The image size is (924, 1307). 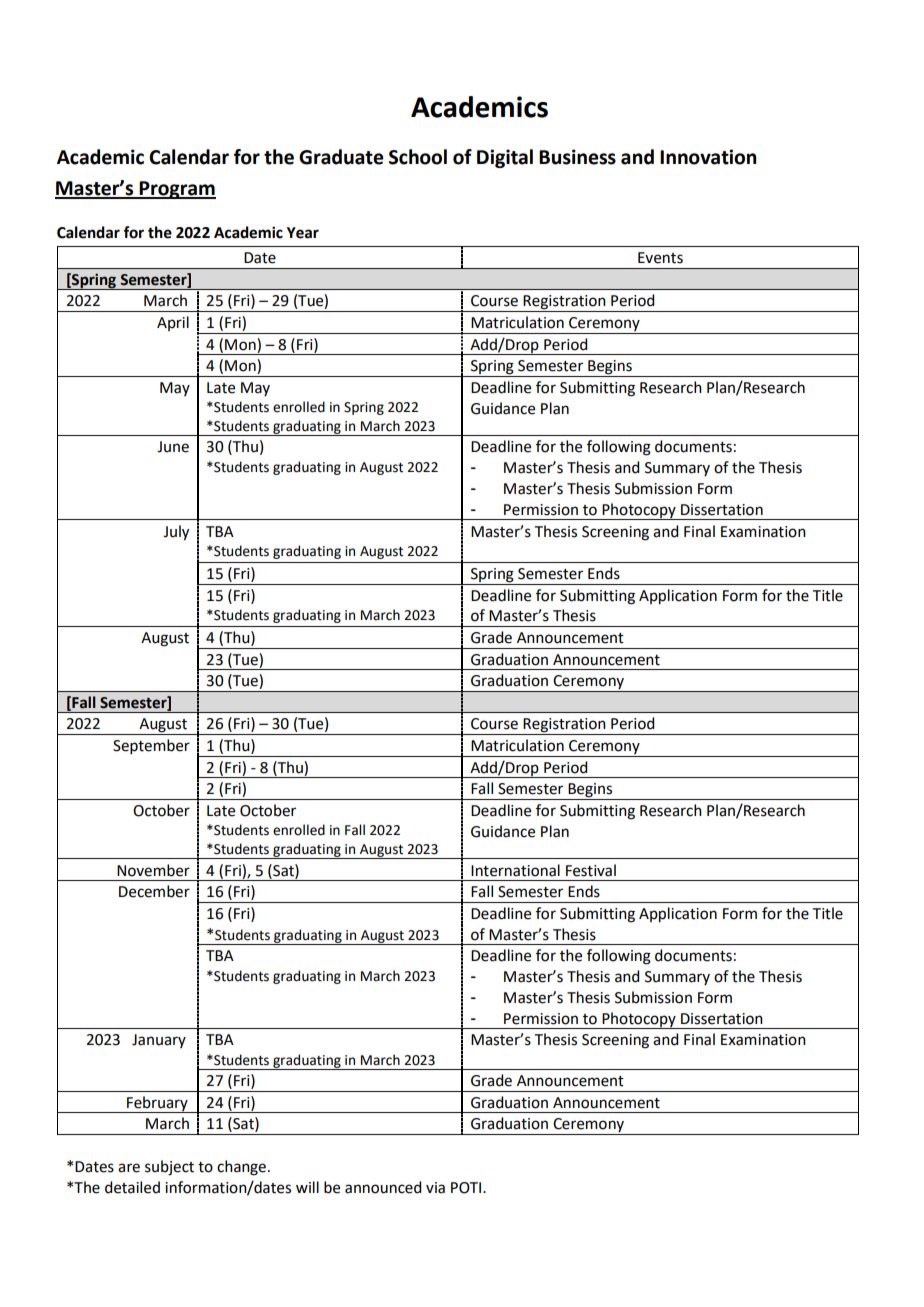 What do you see at coordinates (577, 157) in the screenshot?
I see `Business` at bounding box center [577, 157].
